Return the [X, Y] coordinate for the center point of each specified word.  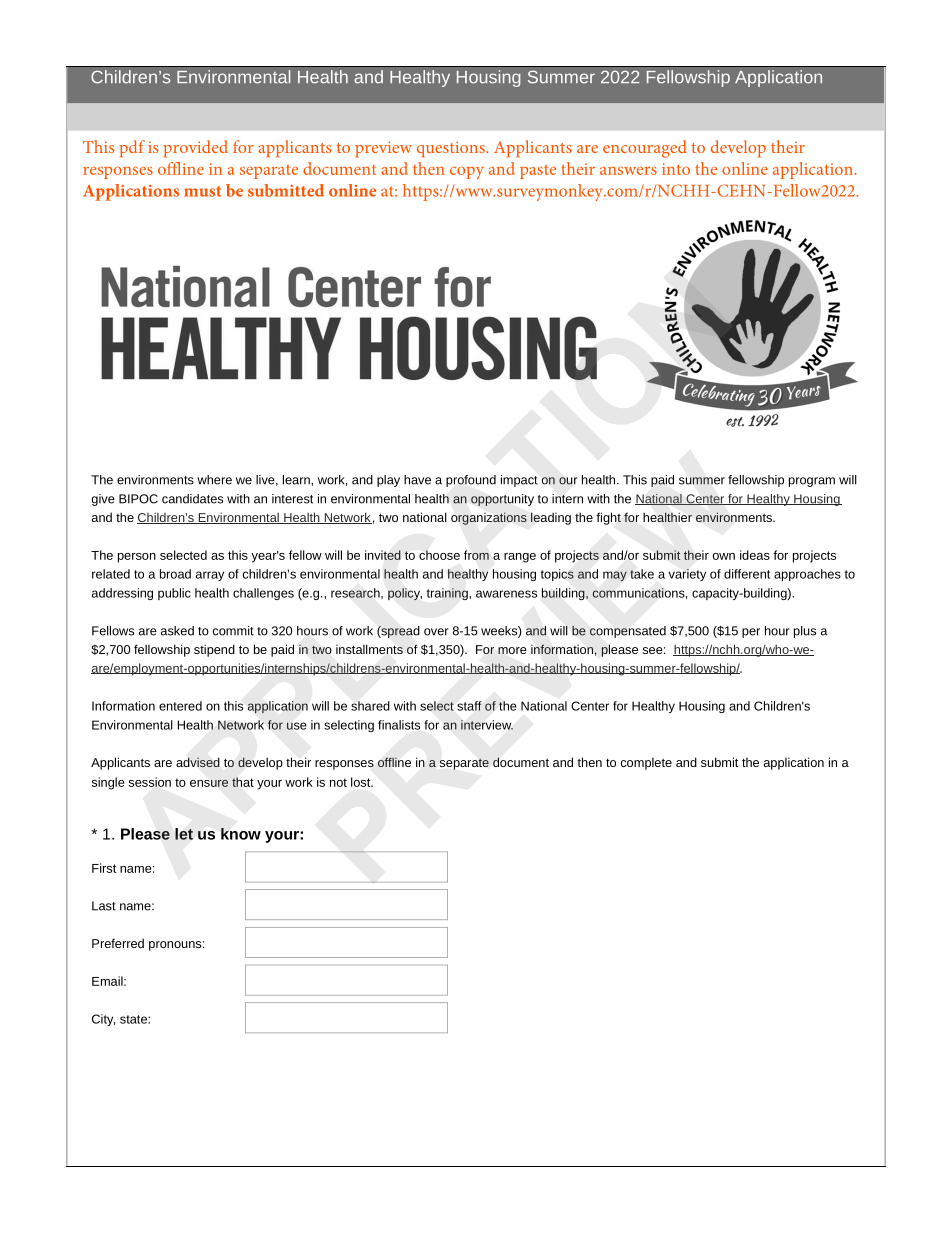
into [676, 169]
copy [467, 172]
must [203, 191]
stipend [214, 650]
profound [471, 481]
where [214, 480]
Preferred [118, 943]
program [812, 482]
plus [805, 632]
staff [469, 706]
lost [362, 782]
